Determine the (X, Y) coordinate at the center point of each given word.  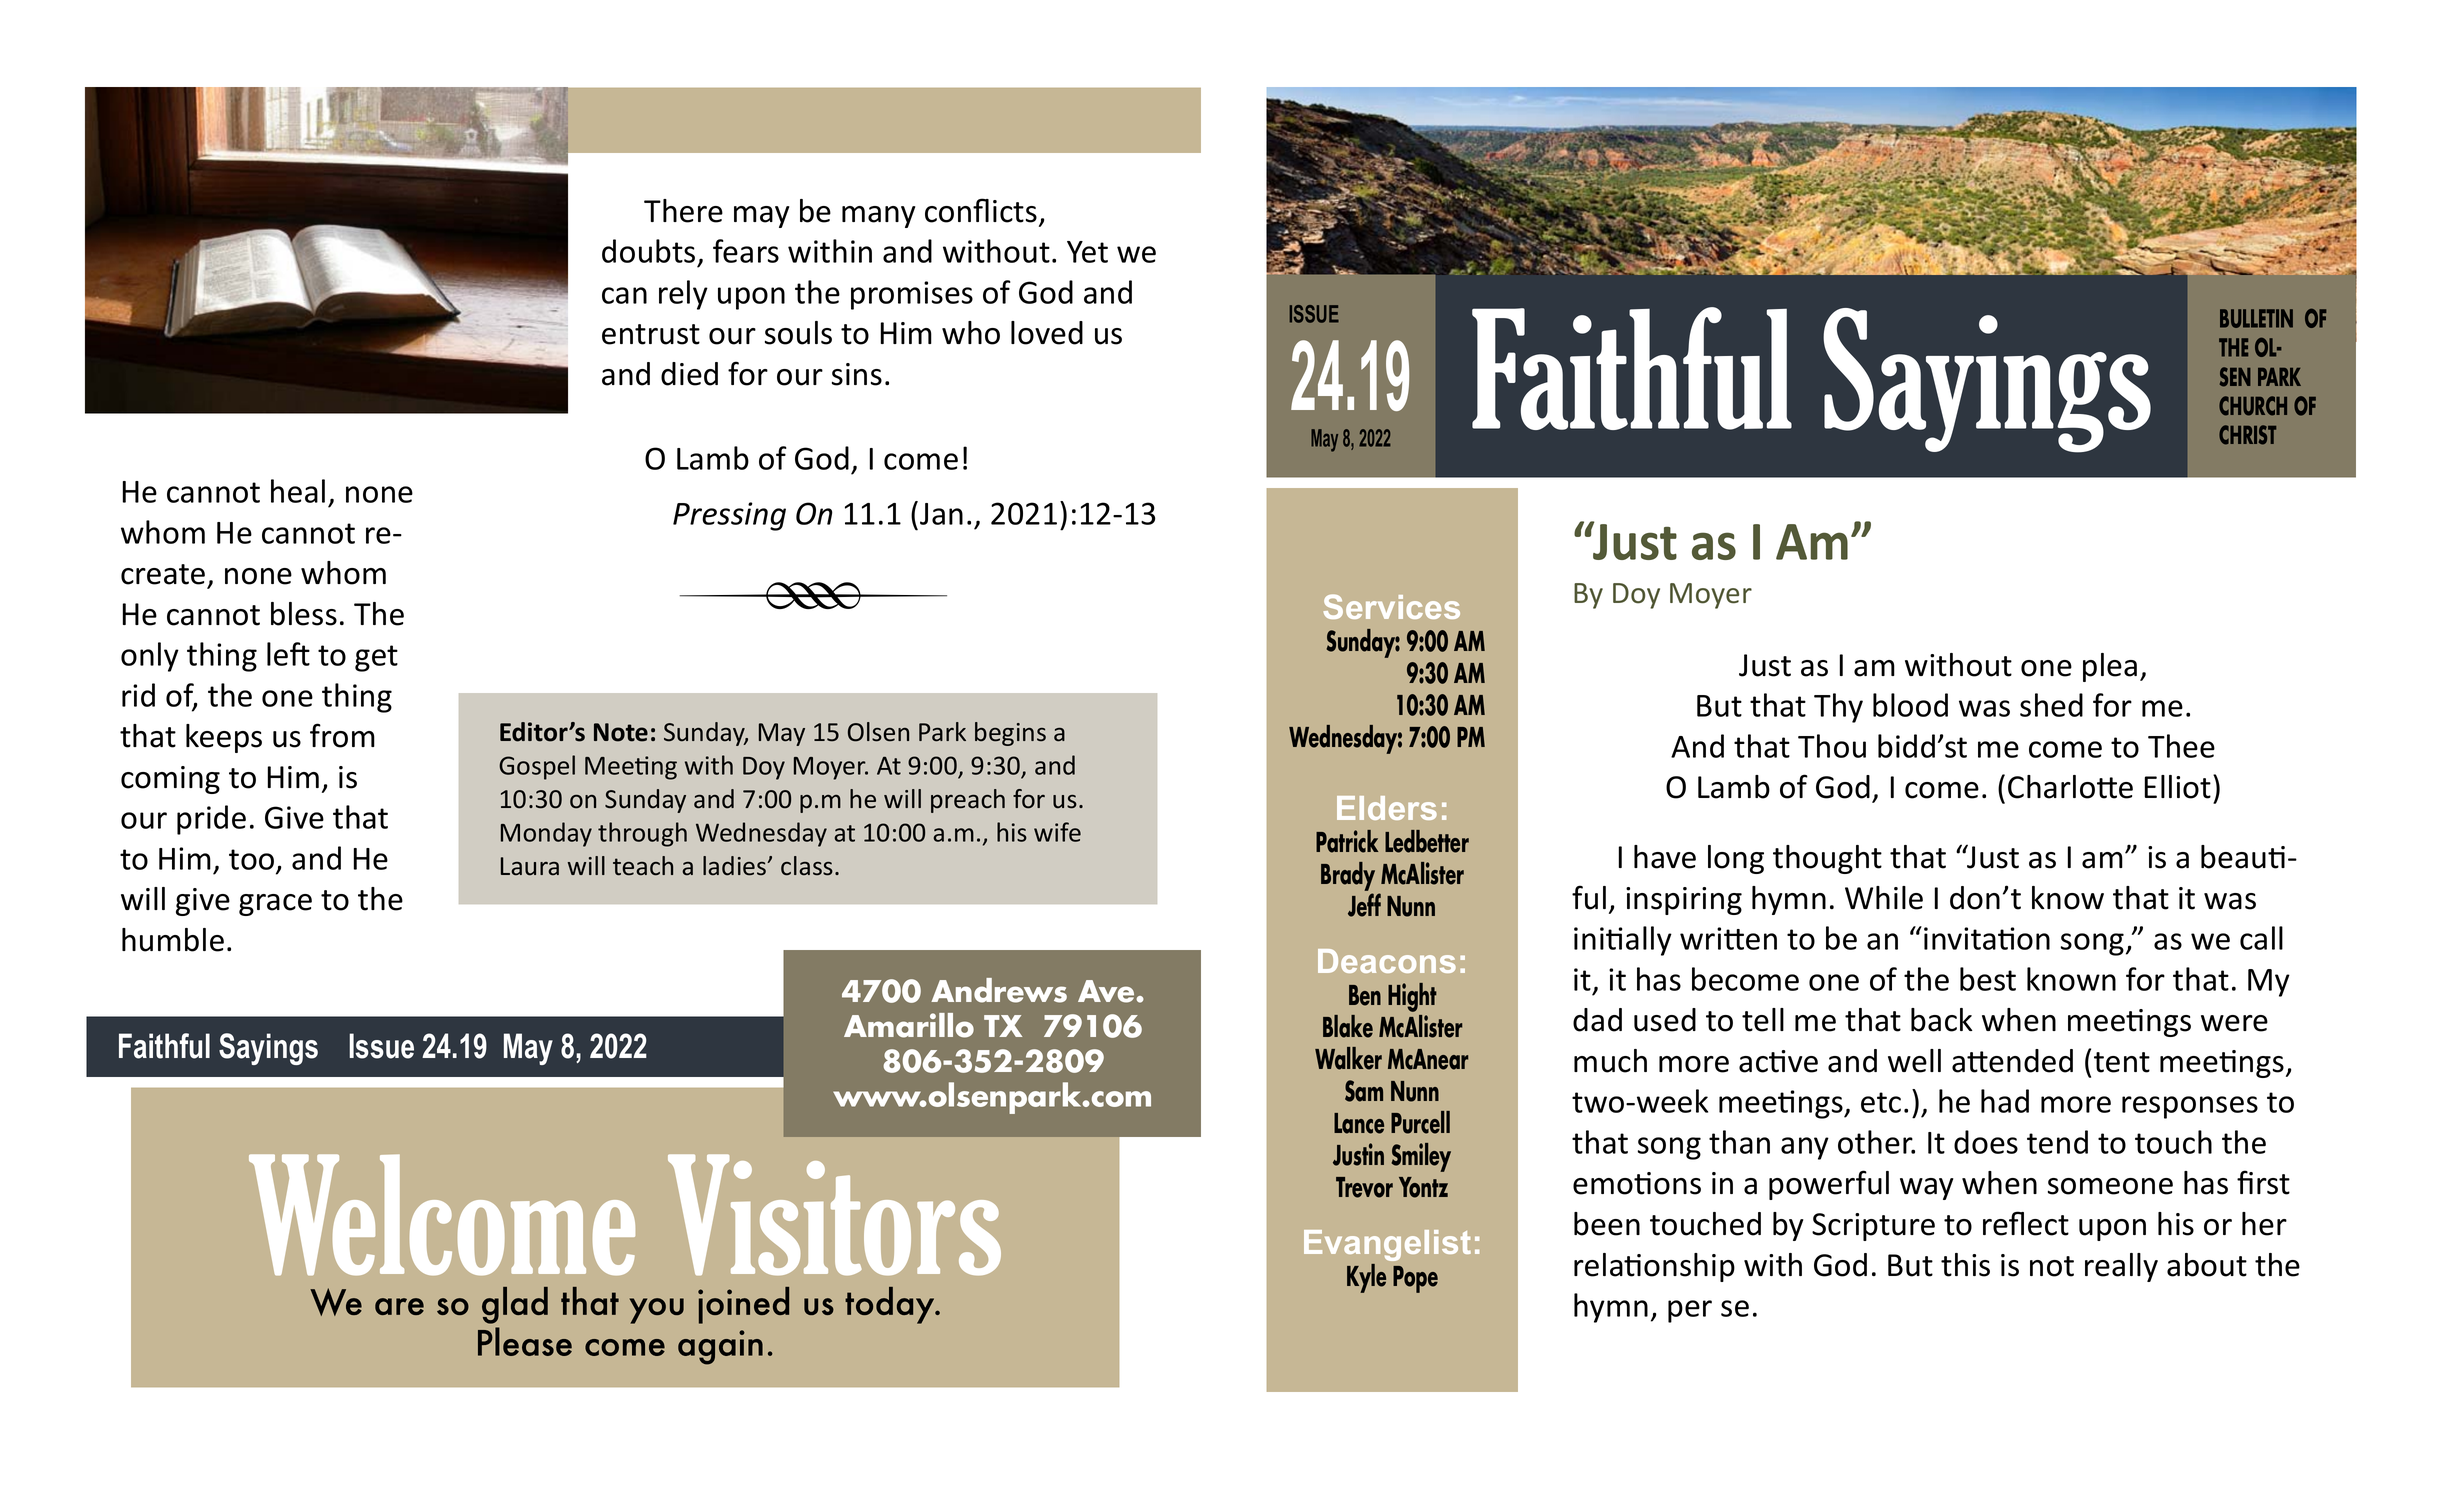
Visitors (834, 1214)
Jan (941, 514)
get (376, 658)
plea (2110, 667)
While (1884, 898)
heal (298, 491)
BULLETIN (2256, 318)
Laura (530, 866)
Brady (1348, 878)
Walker (1348, 1058)
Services (1392, 606)
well (1914, 1061)
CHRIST (2247, 435)
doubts (648, 251)
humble (173, 940)
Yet (1087, 252)
